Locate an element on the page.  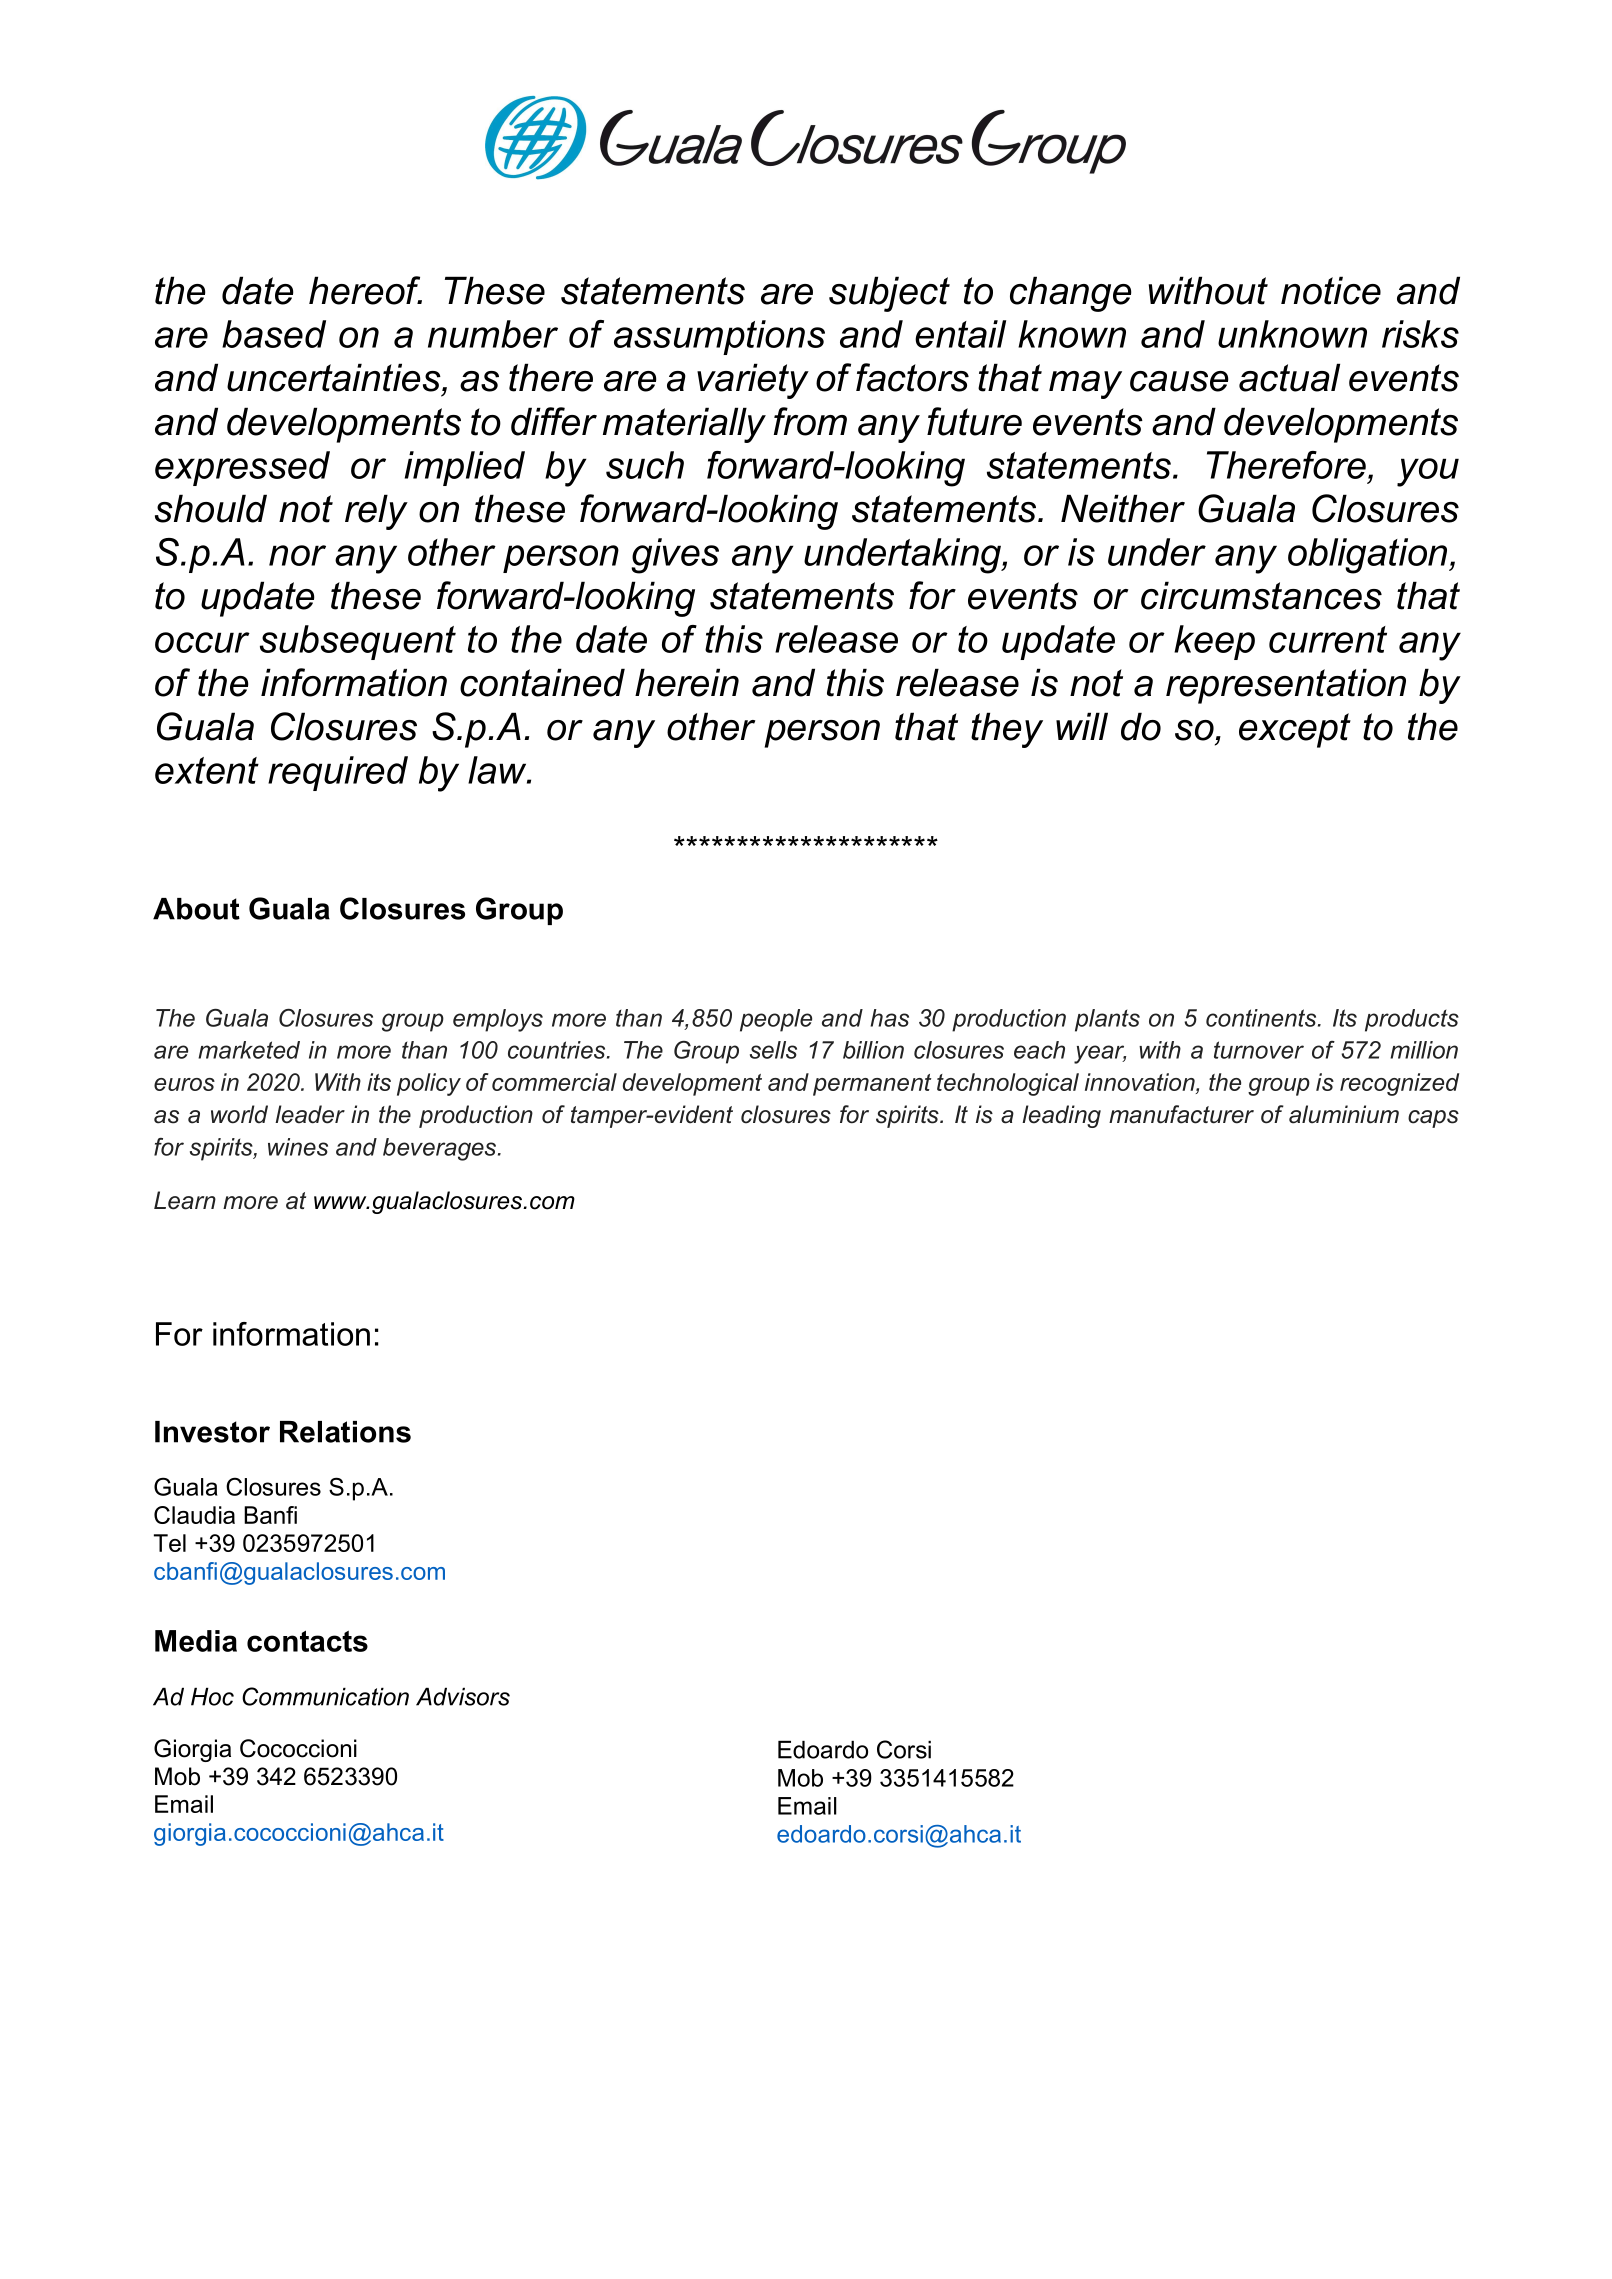
people is located at coordinates (776, 1020).
